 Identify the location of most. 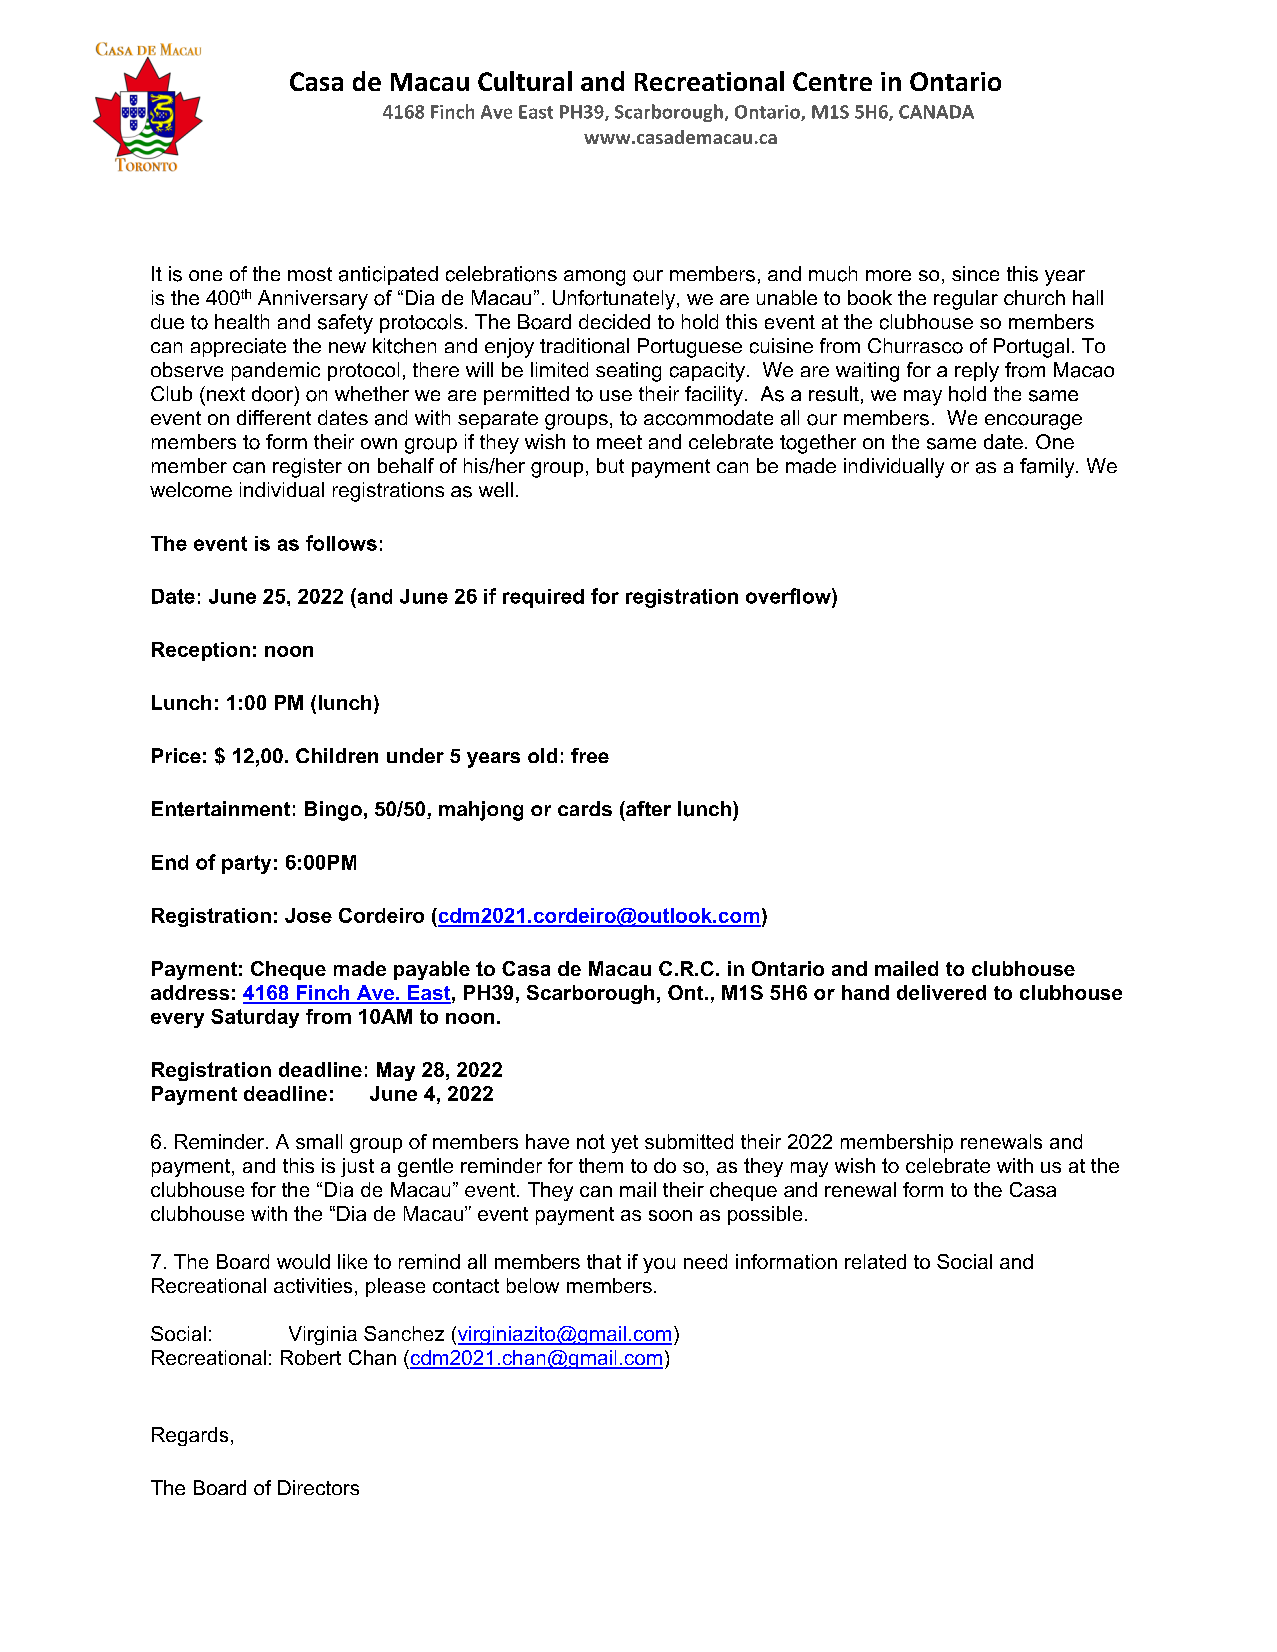
(310, 274).
